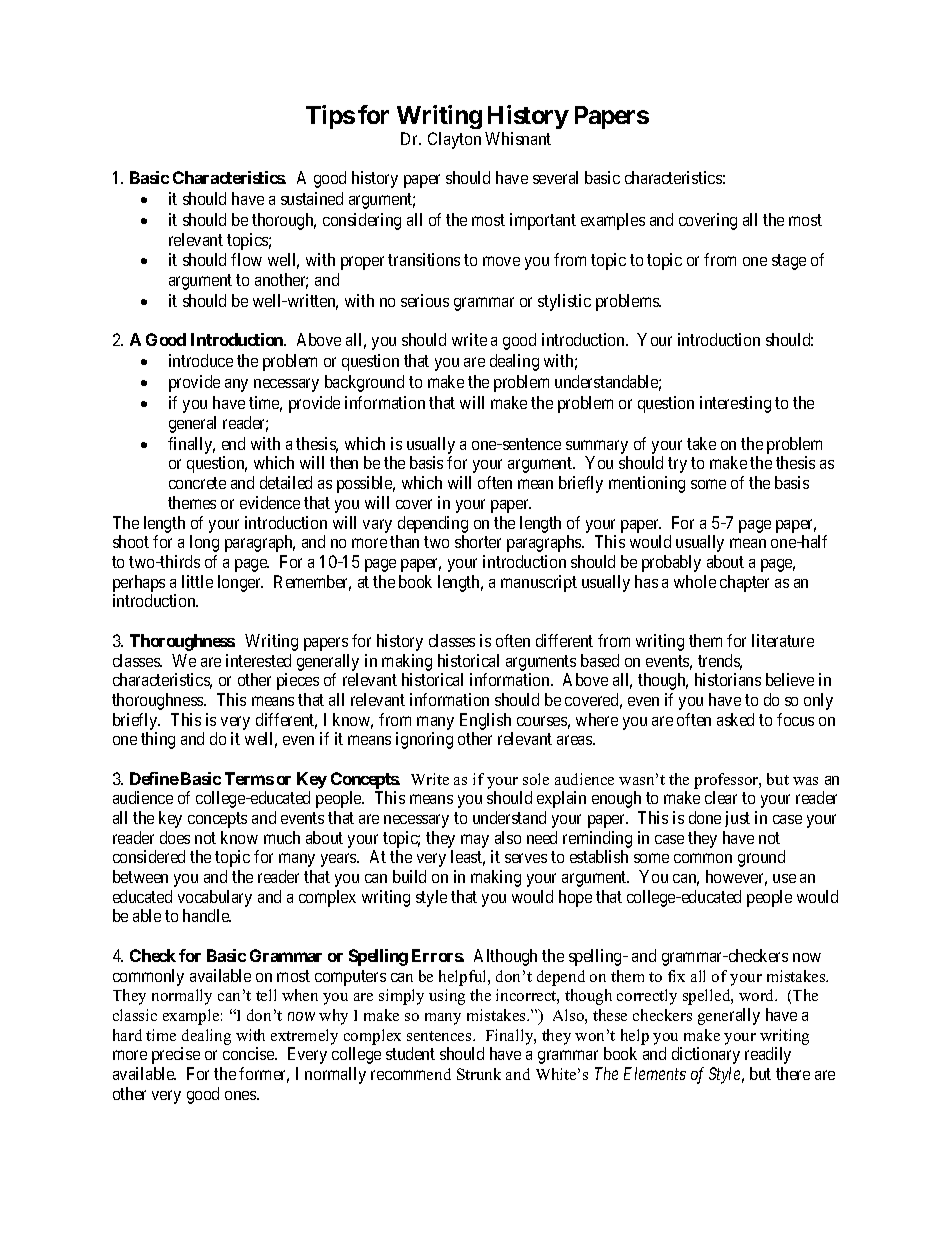  Describe the element at coordinates (789, 262) in the document. I see `stage` at that location.
